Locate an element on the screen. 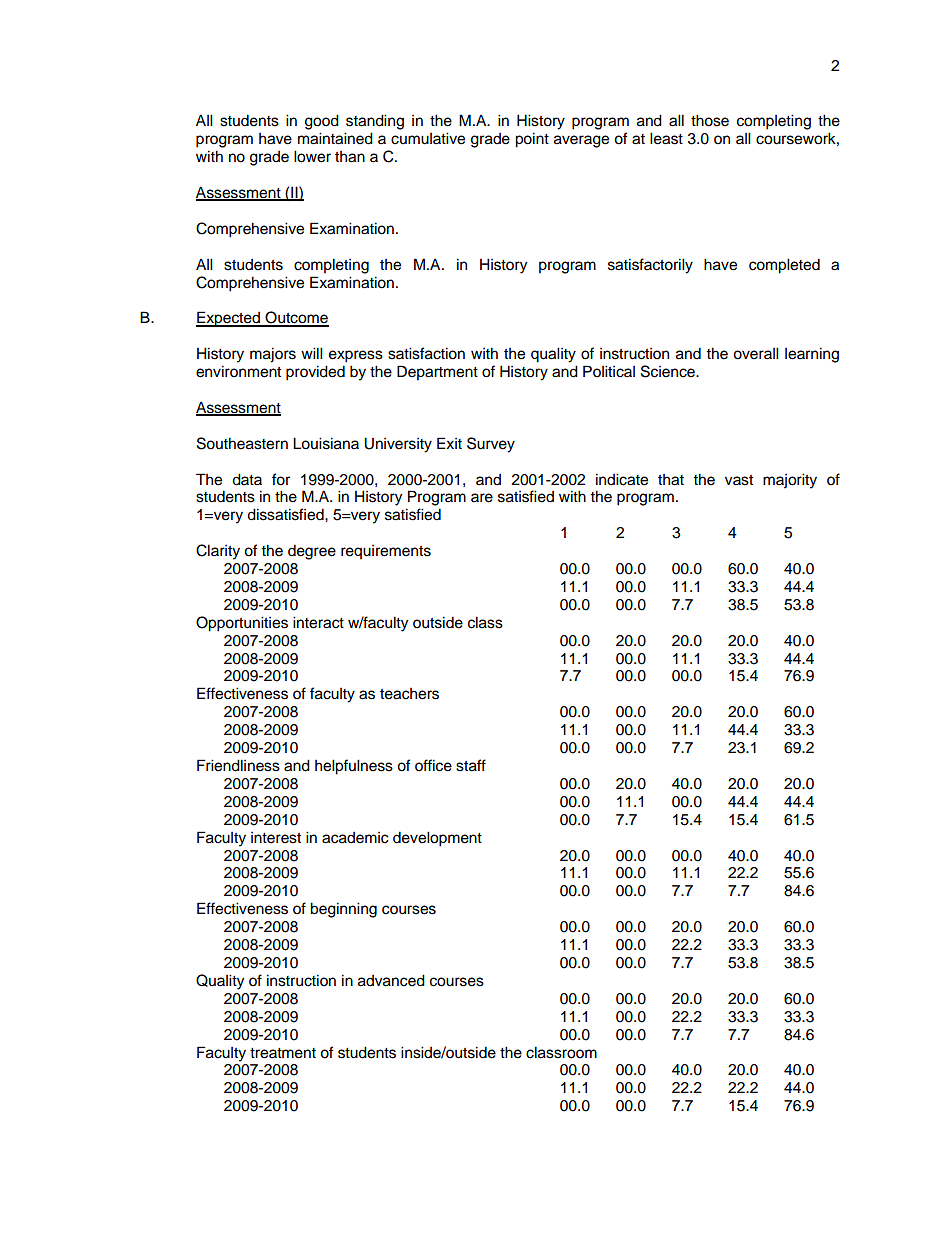  those is located at coordinates (710, 120).
